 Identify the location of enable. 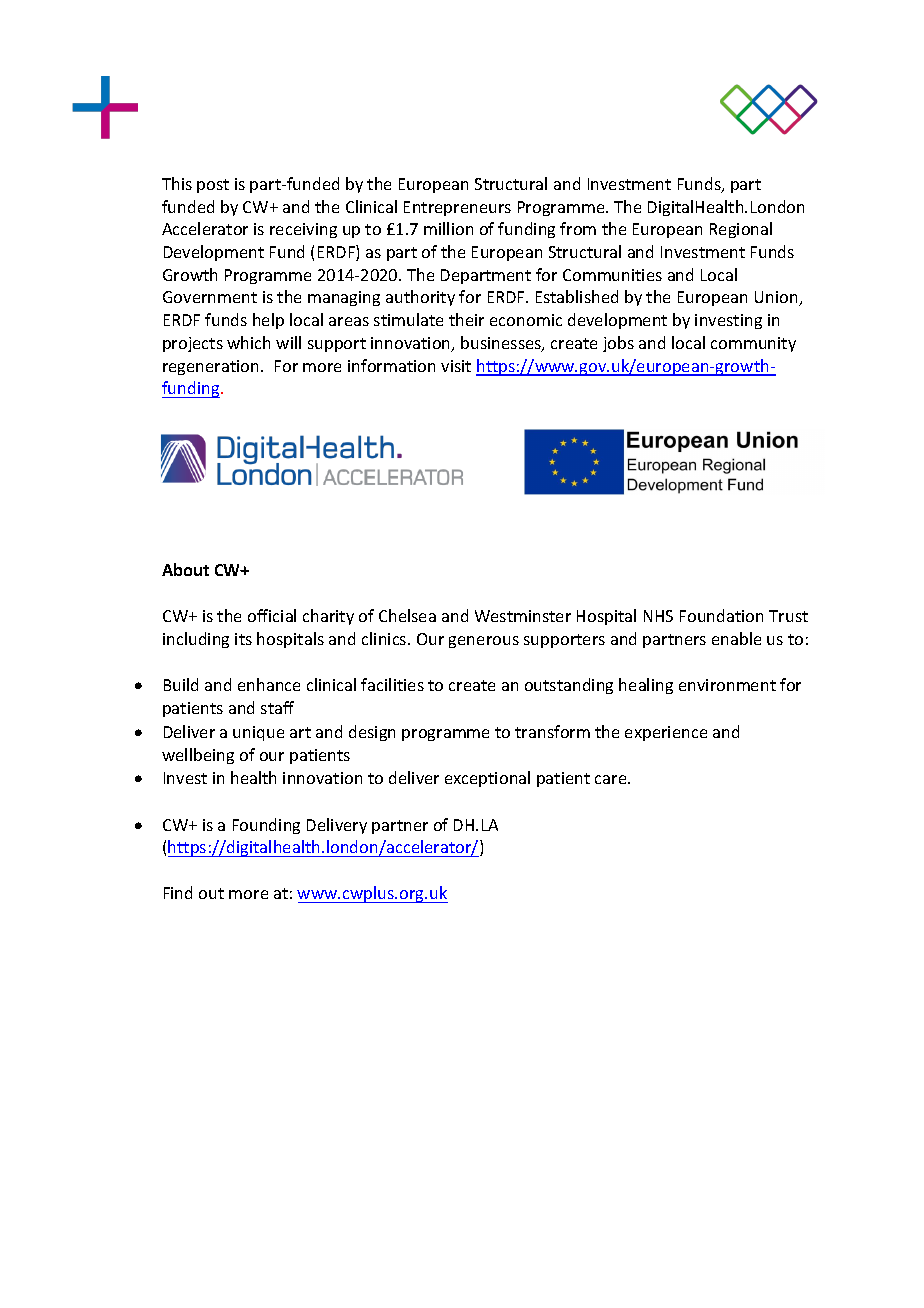
(736, 638).
